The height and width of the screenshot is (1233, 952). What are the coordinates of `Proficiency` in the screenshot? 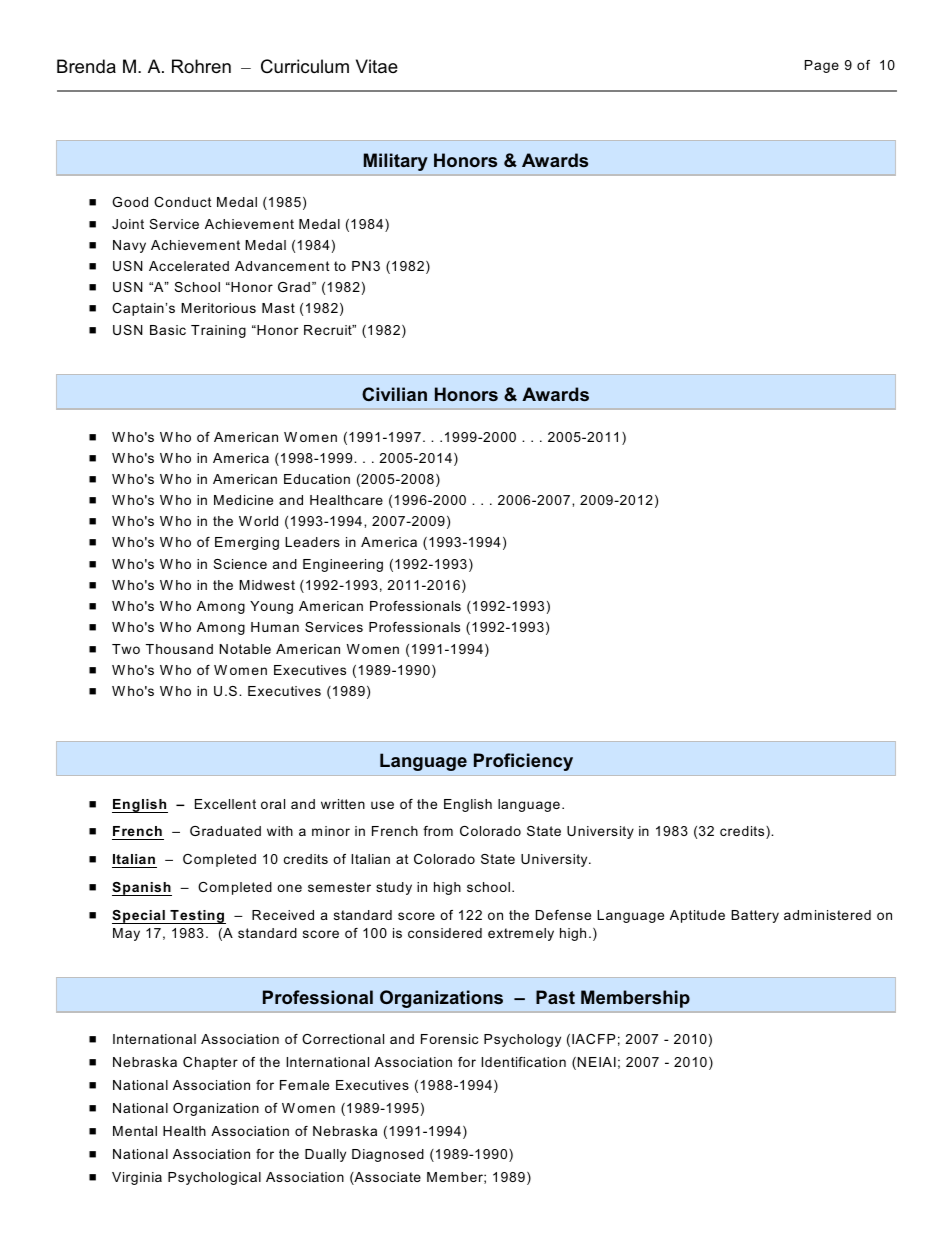 It's located at (523, 762).
